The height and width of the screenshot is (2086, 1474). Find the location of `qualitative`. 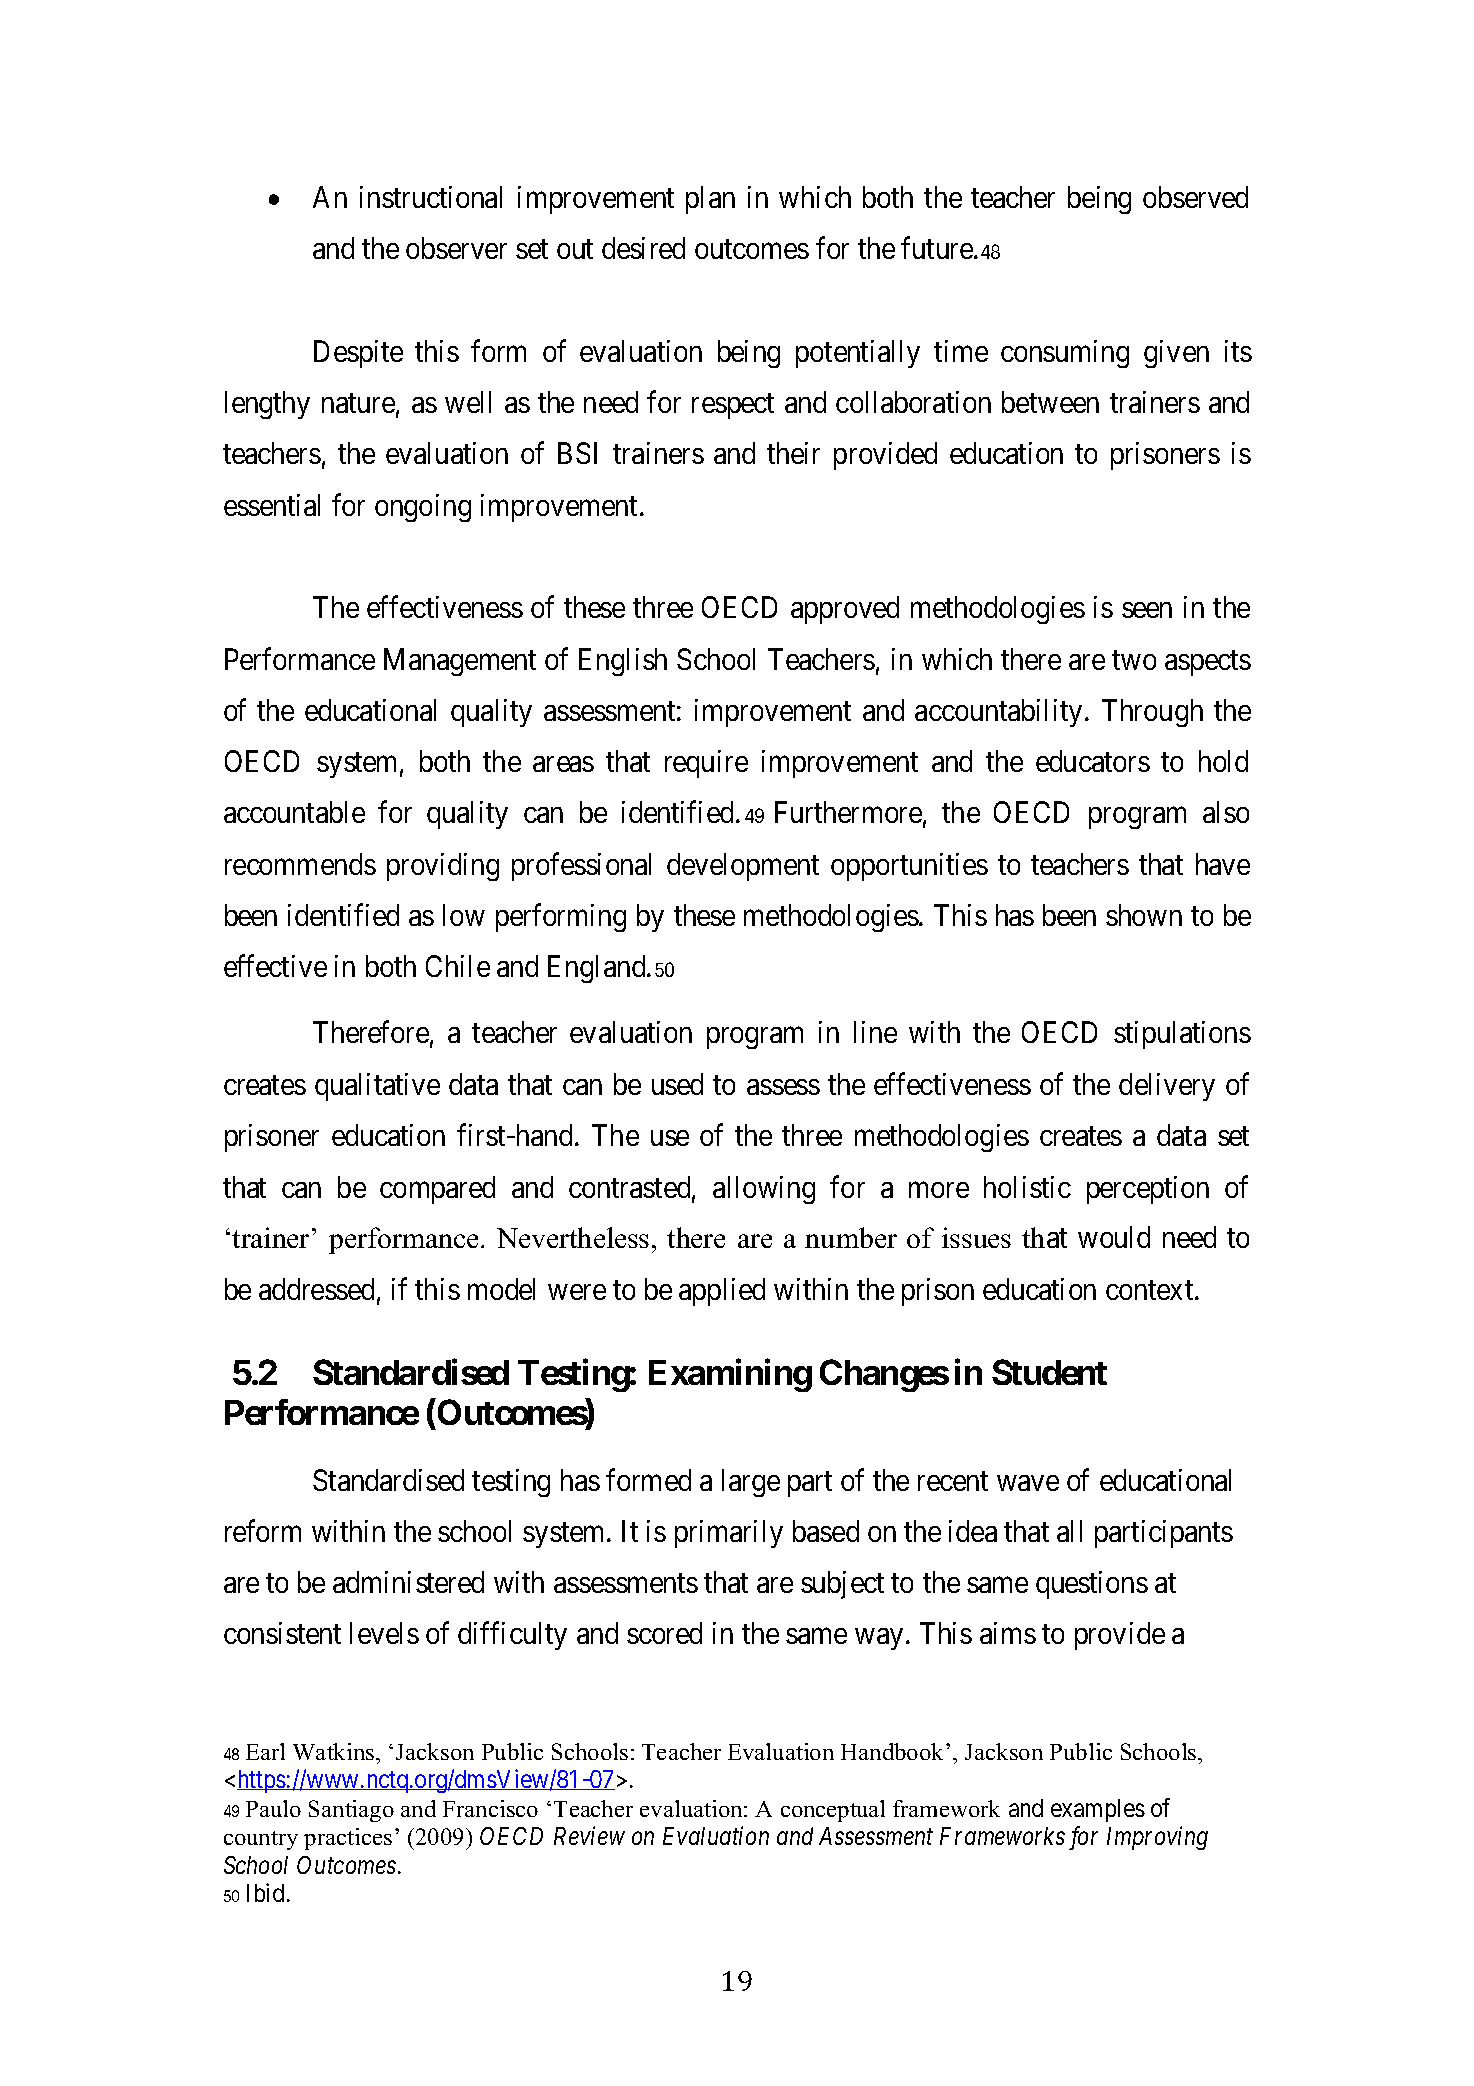

qualitative is located at coordinates (377, 1087).
